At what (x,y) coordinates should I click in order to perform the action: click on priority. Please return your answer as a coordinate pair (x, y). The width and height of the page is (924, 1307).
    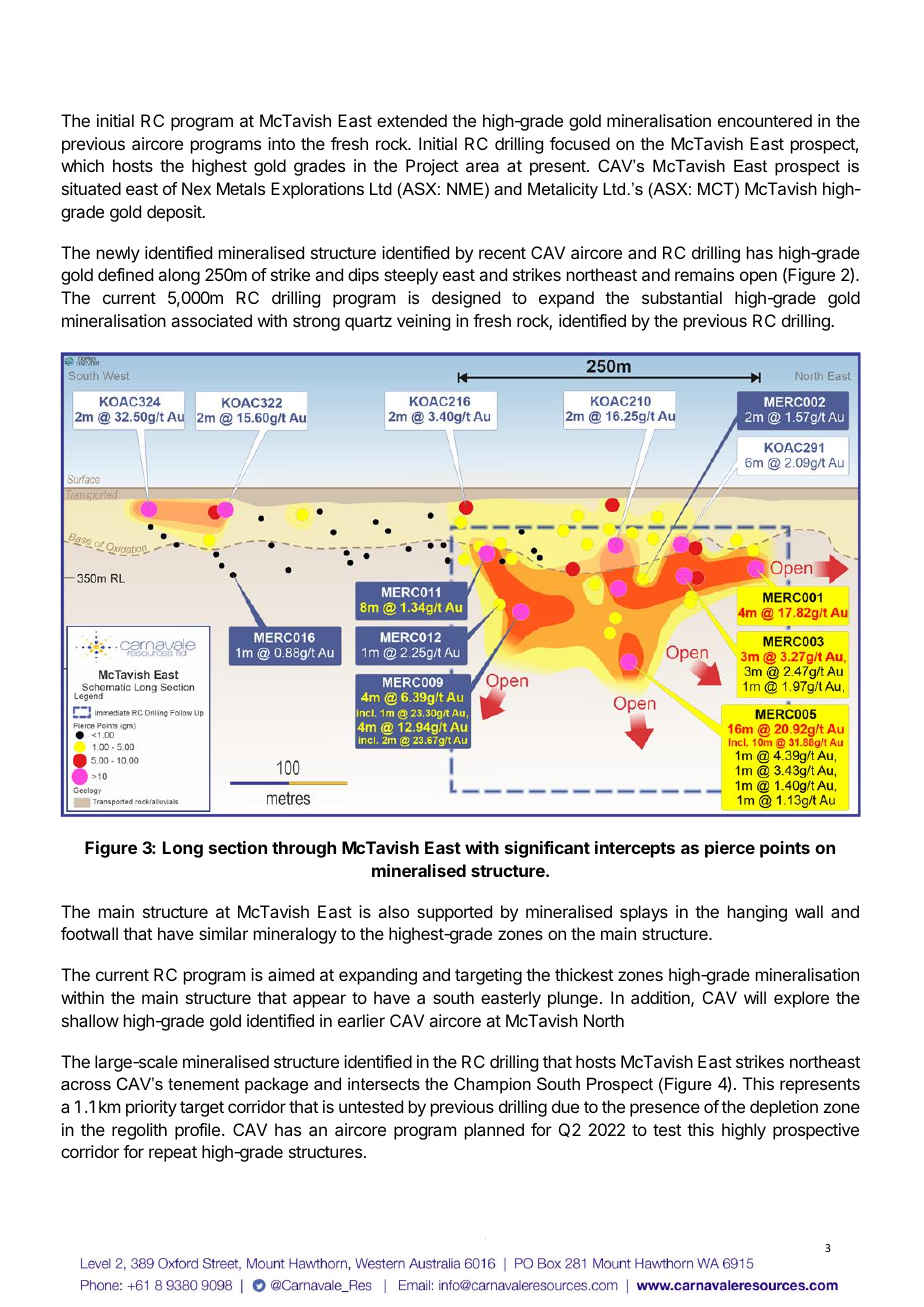
    Looking at the image, I should click on (151, 1108).
